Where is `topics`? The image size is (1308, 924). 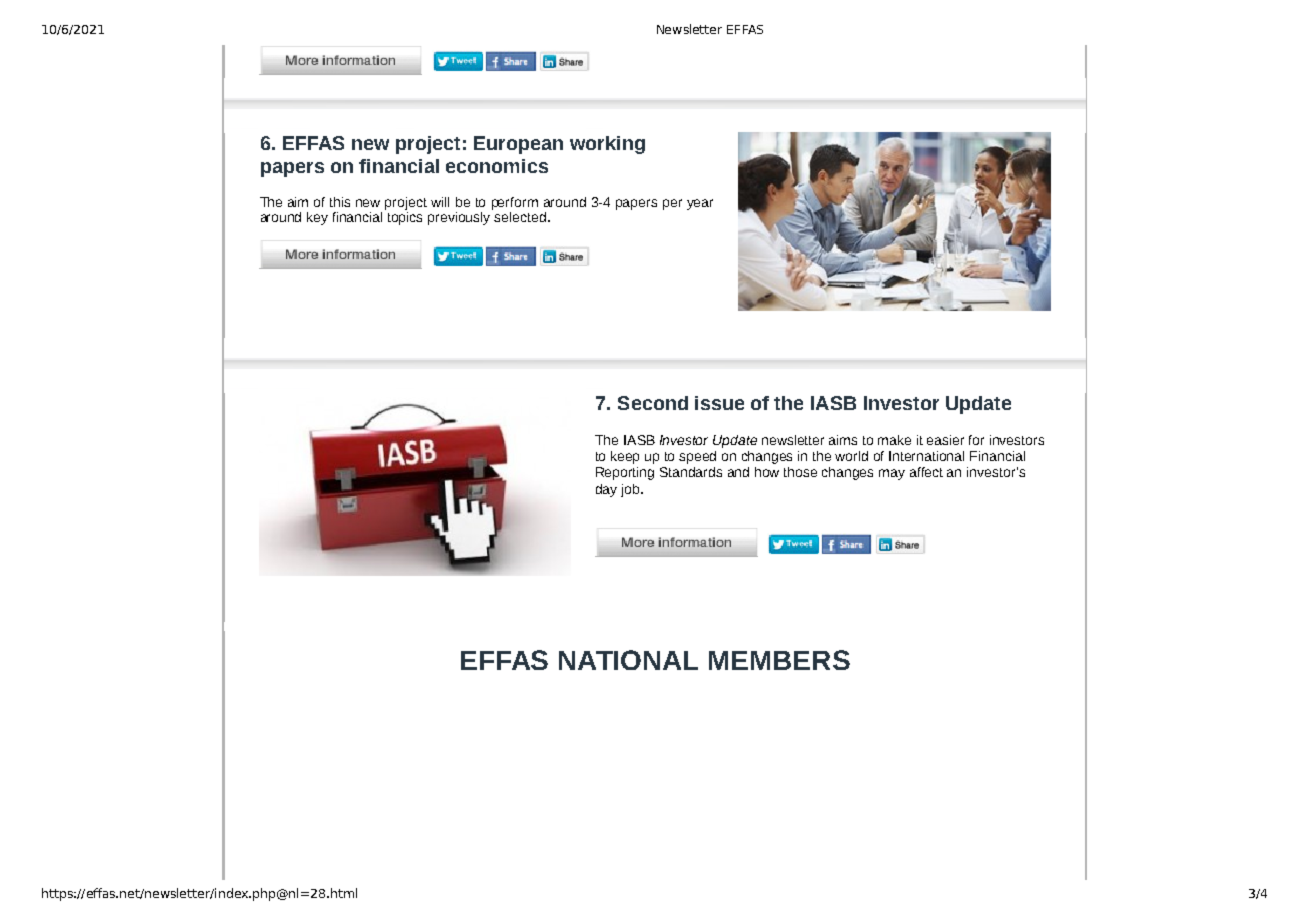 topics is located at coordinates (405, 217).
